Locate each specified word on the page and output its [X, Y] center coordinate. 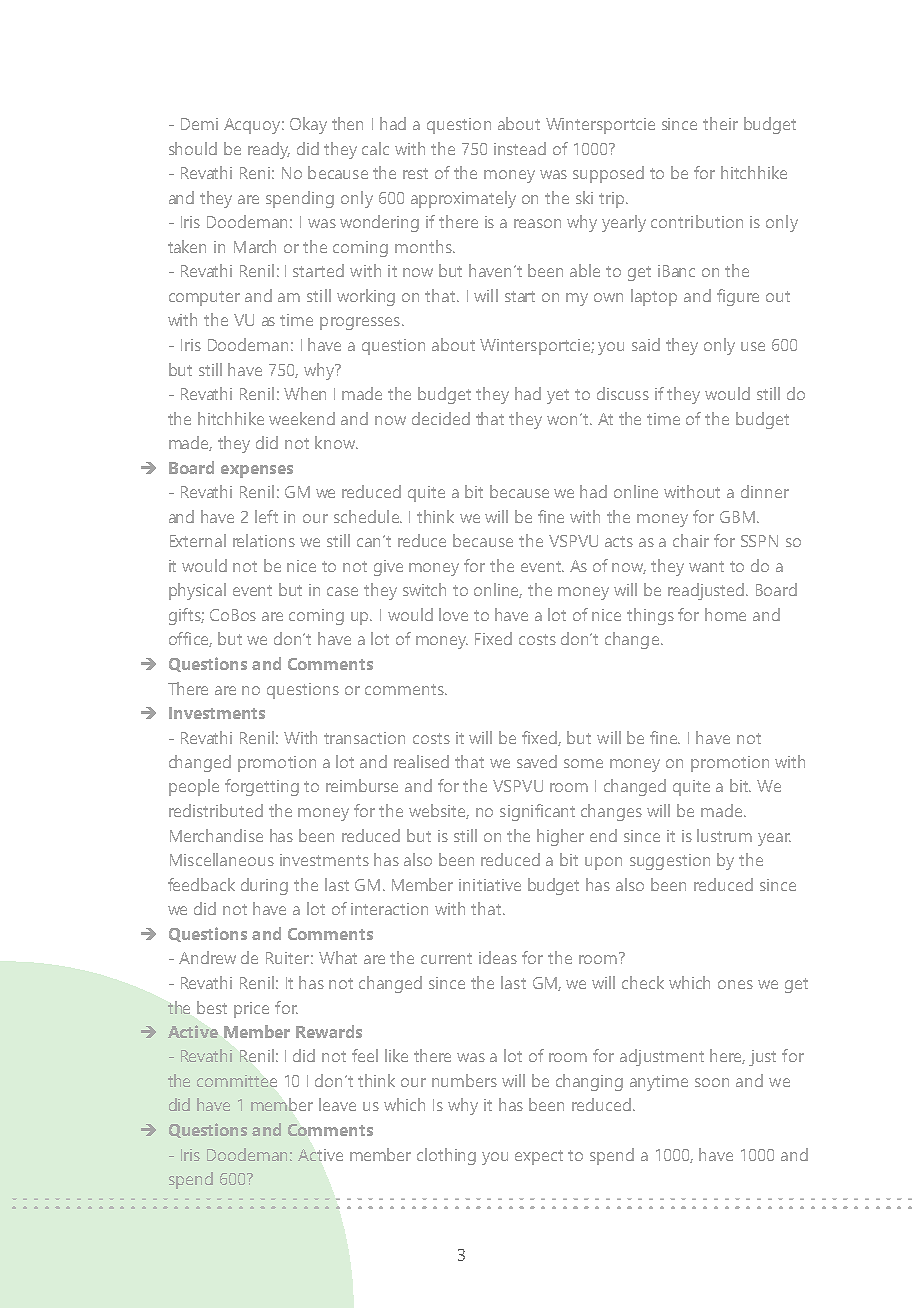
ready [269, 150]
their [720, 123]
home [725, 614]
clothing [446, 1156]
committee [237, 1081]
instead [520, 148]
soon [712, 1082]
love [453, 614]
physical [197, 591]
